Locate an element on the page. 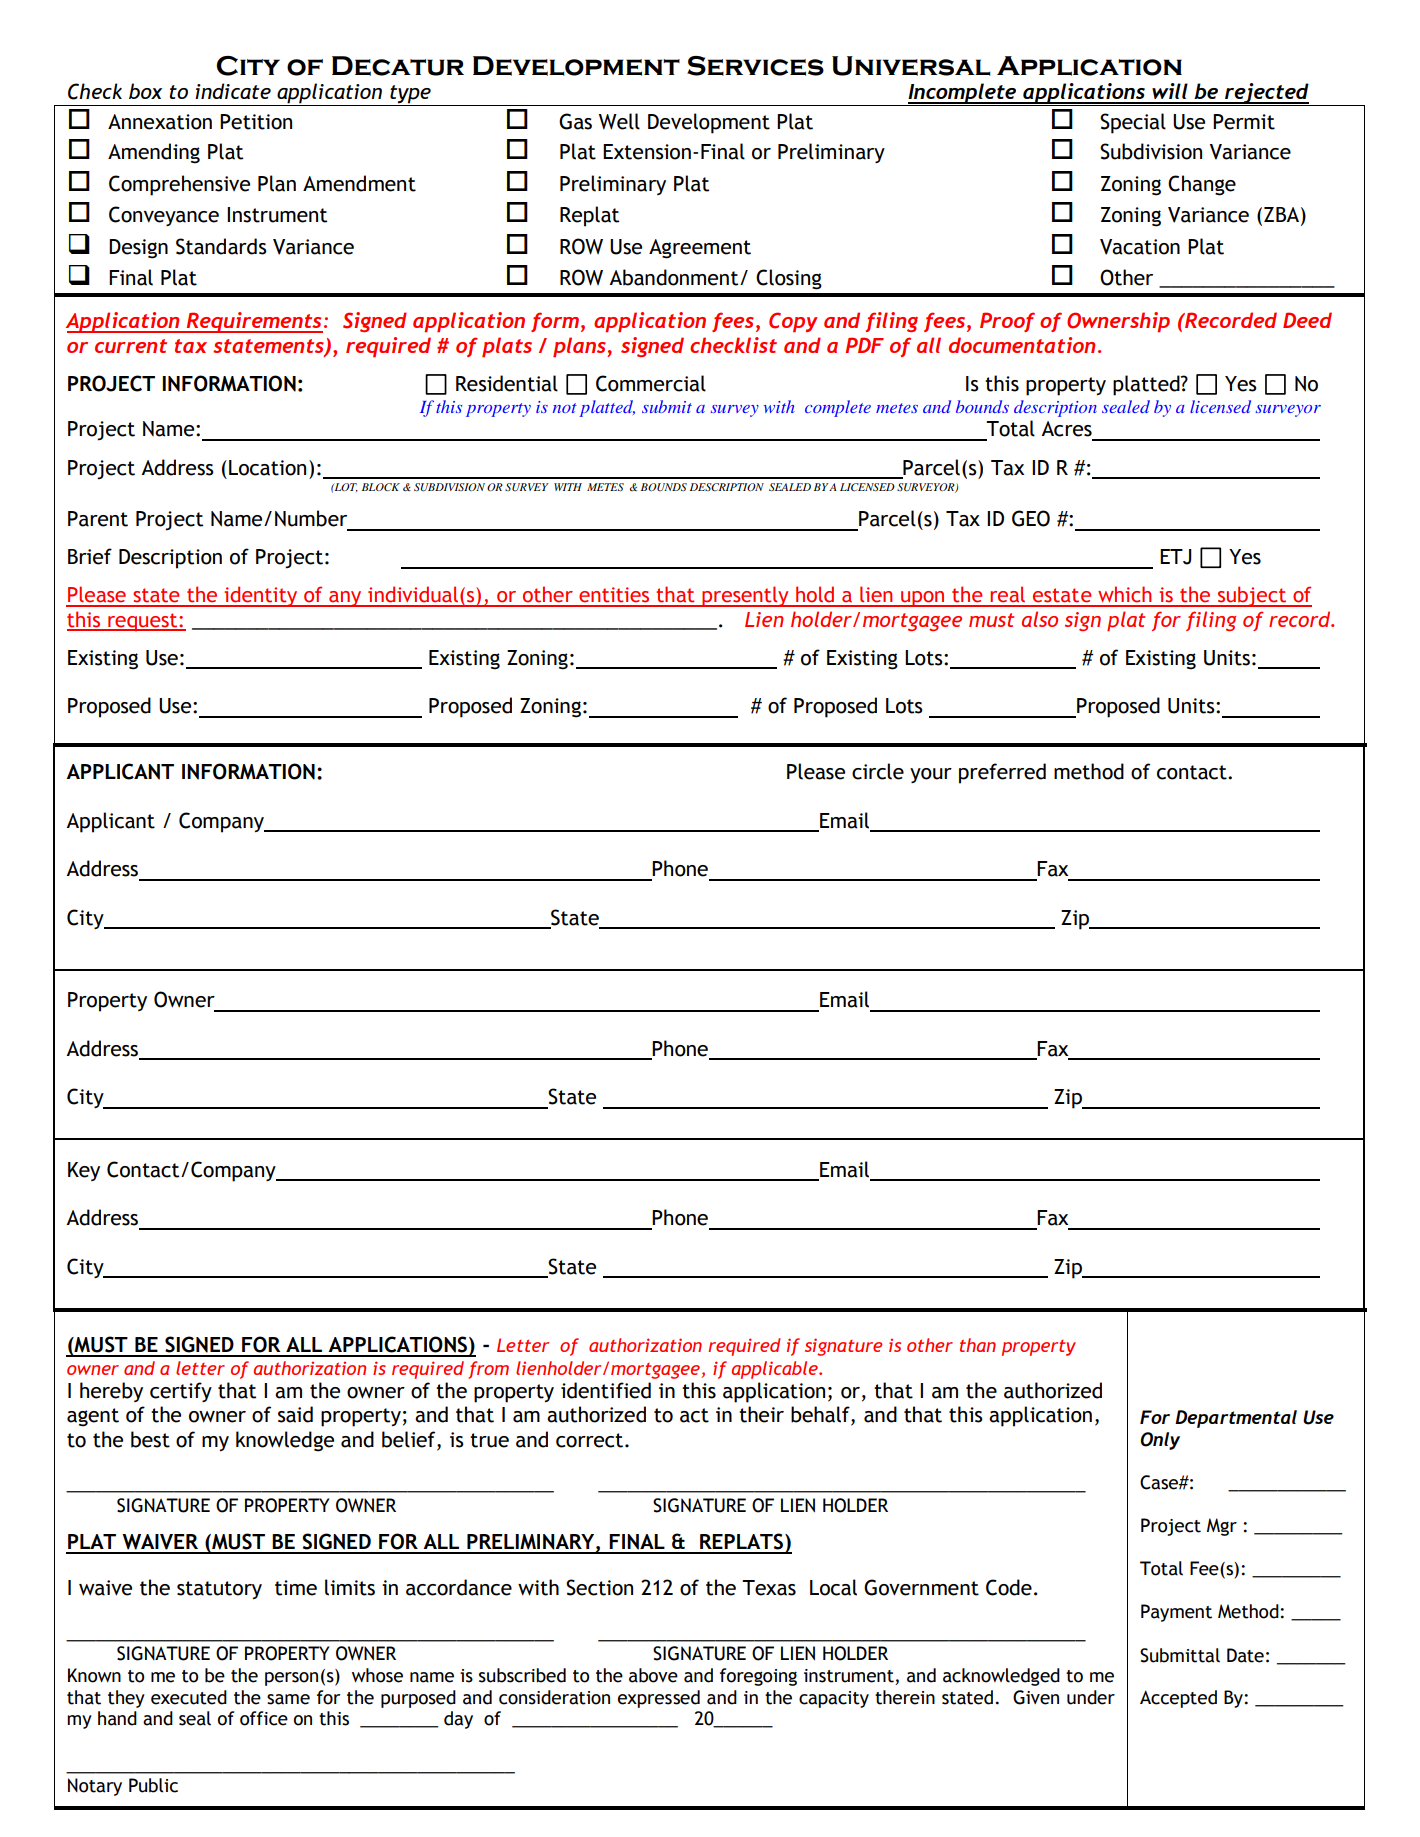  Well is located at coordinates (619, 121).
